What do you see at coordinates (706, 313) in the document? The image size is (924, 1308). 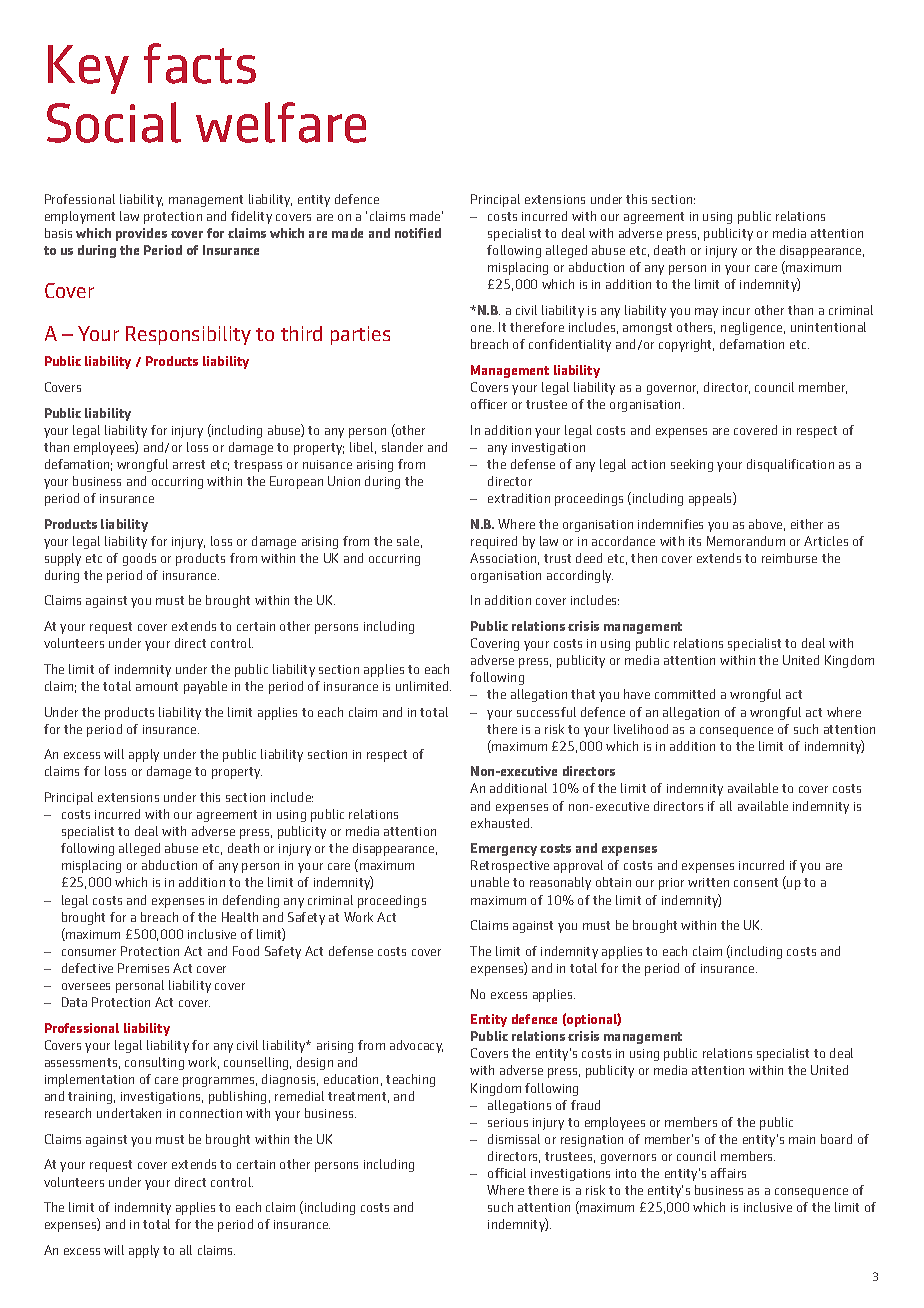 I see `may` at bounding box center [706, 313].
